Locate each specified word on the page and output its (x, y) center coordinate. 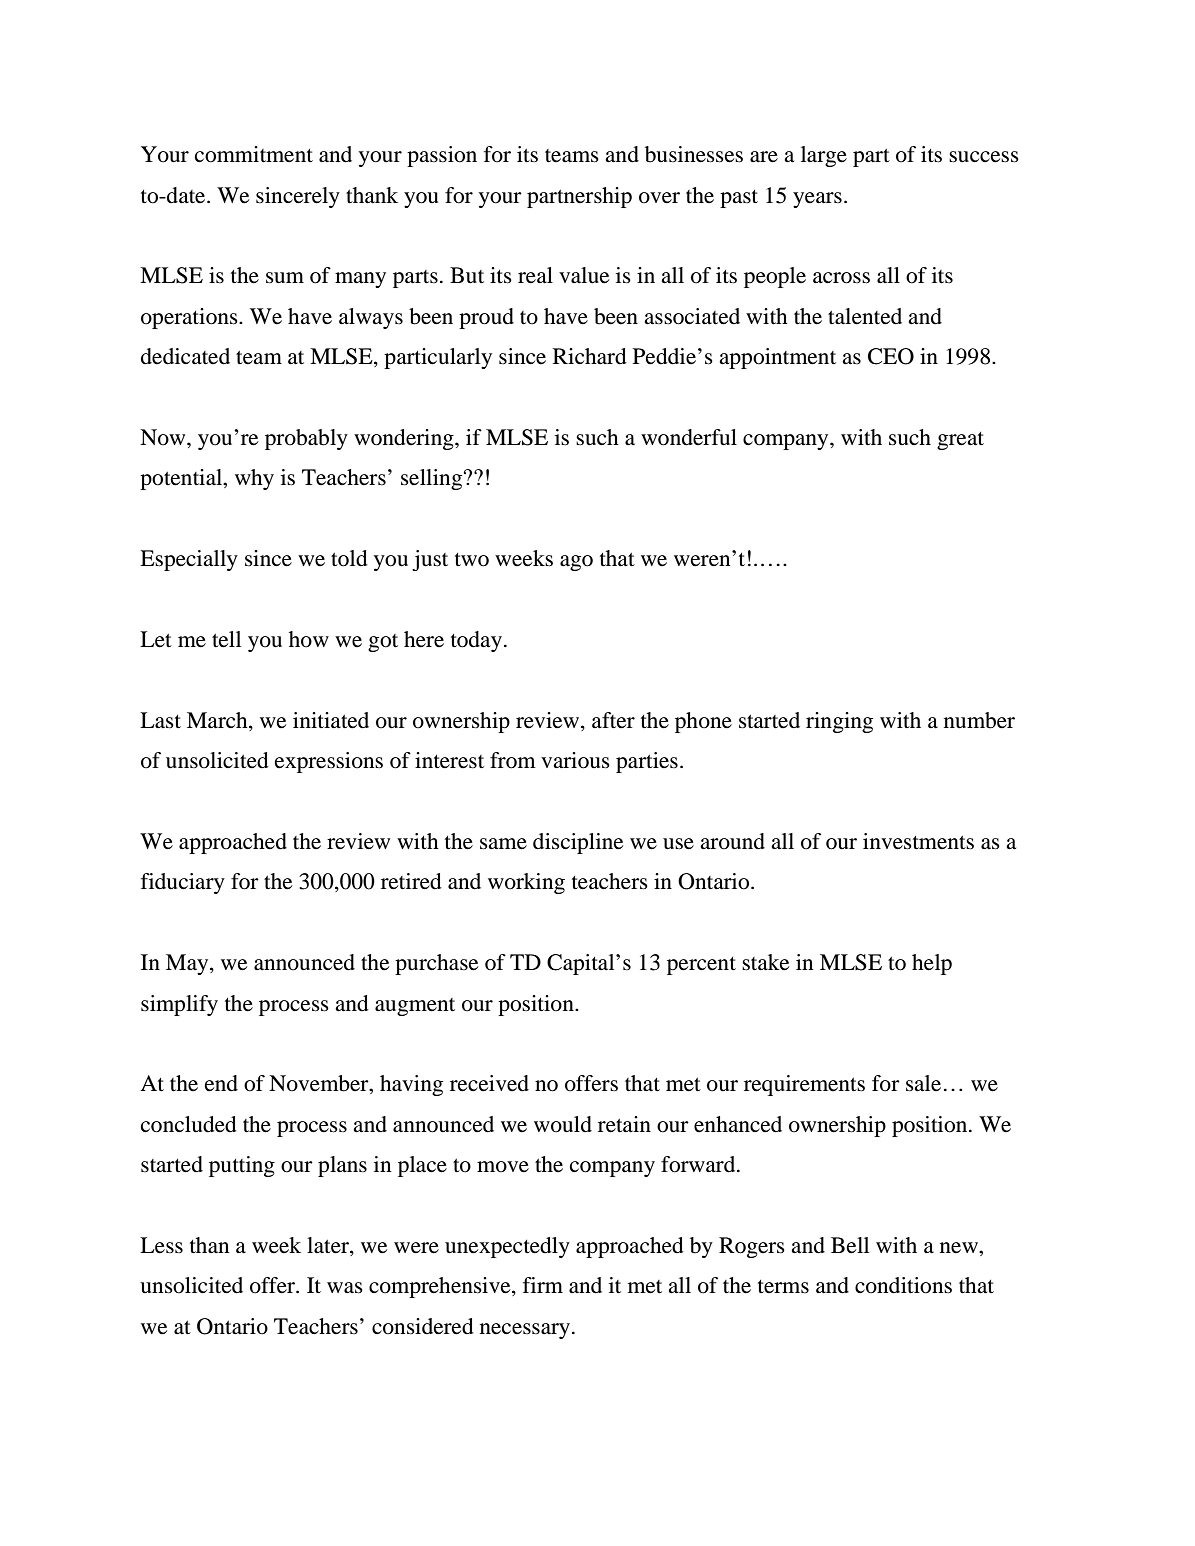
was (345, 1288)
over (659, 198)
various (575, 760)
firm (543, 1285)
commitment (254, 154)
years (817, 200)
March (218, 720)
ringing (839, 722)
